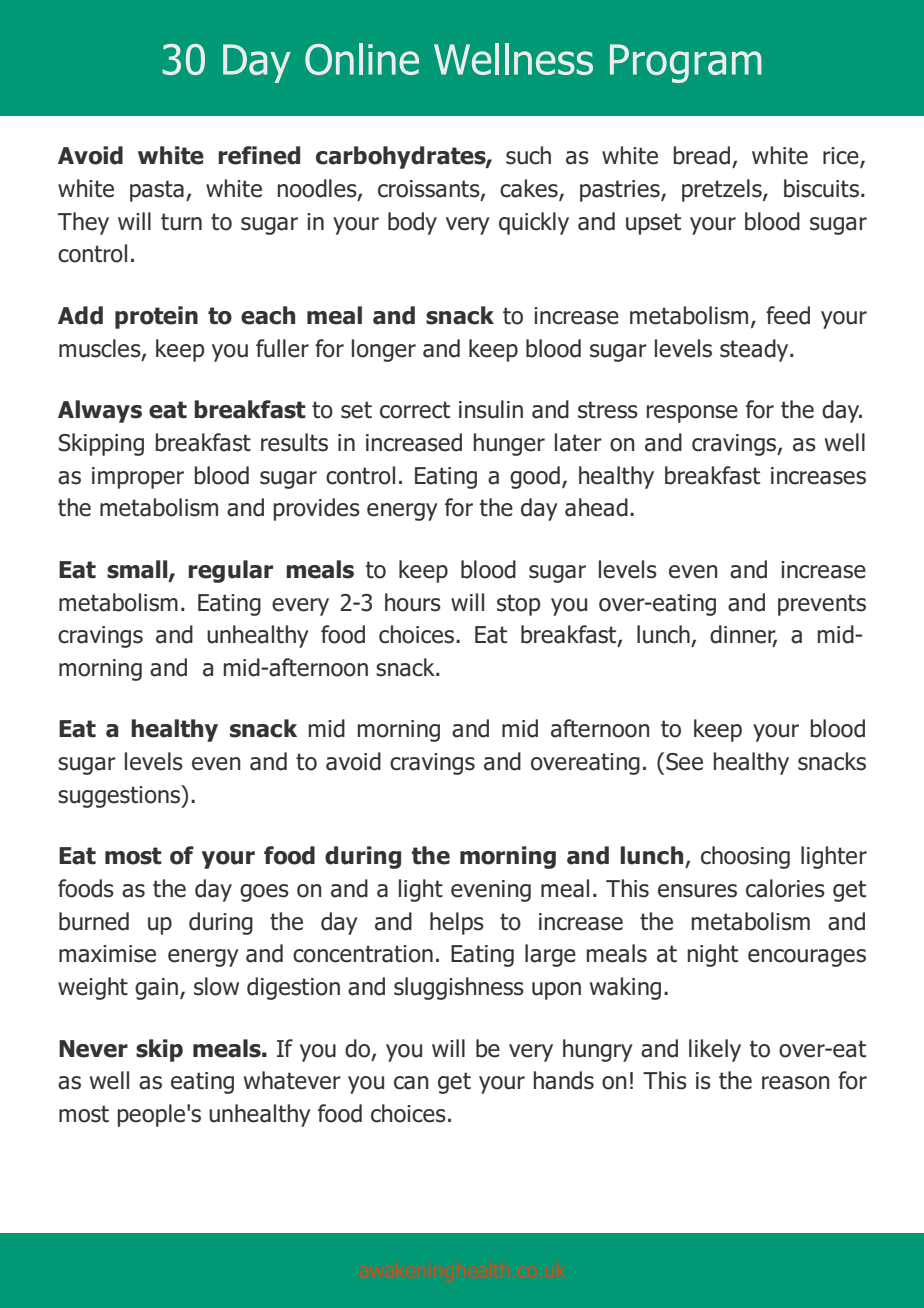  What do you see at coordinates (259, 155) in the page?
I see `refined` at bounding box center [259, 155].
